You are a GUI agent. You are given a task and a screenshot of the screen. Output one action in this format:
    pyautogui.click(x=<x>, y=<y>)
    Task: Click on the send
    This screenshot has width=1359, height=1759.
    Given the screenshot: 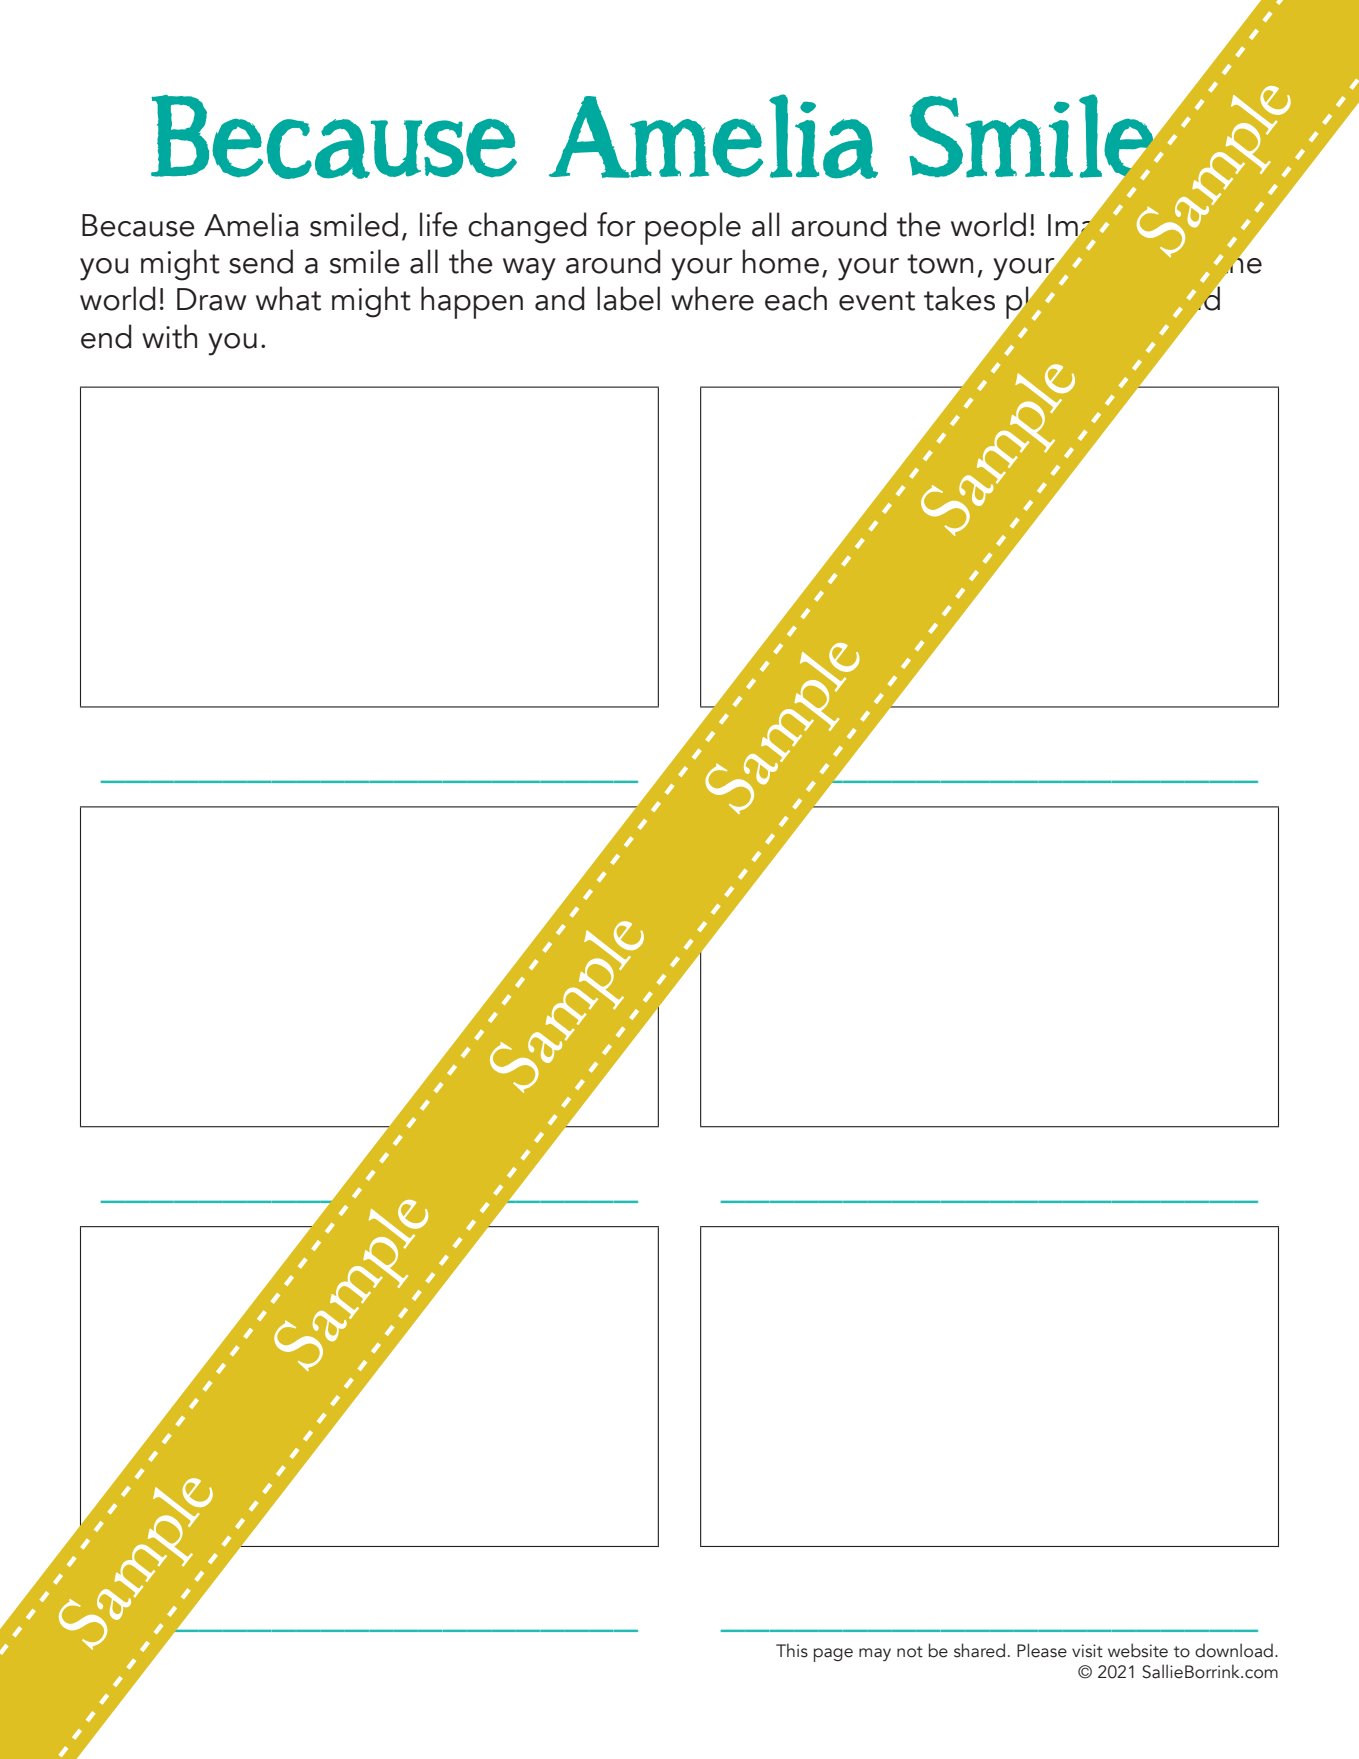 What is the action you would take?
    pyautogui.click(x=261, y=261)
